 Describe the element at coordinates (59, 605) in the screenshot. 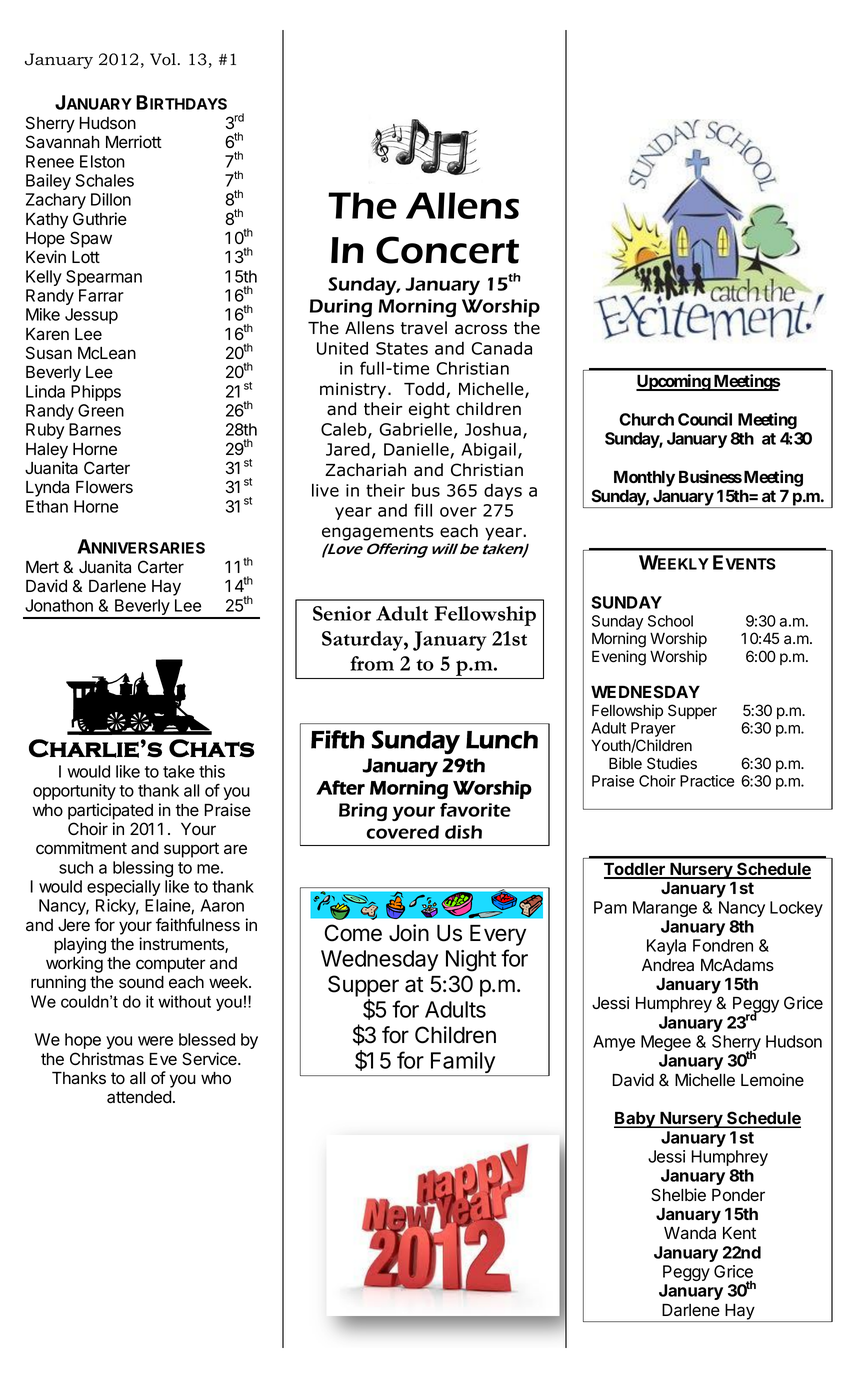

I see `Jonathon` at that location.
